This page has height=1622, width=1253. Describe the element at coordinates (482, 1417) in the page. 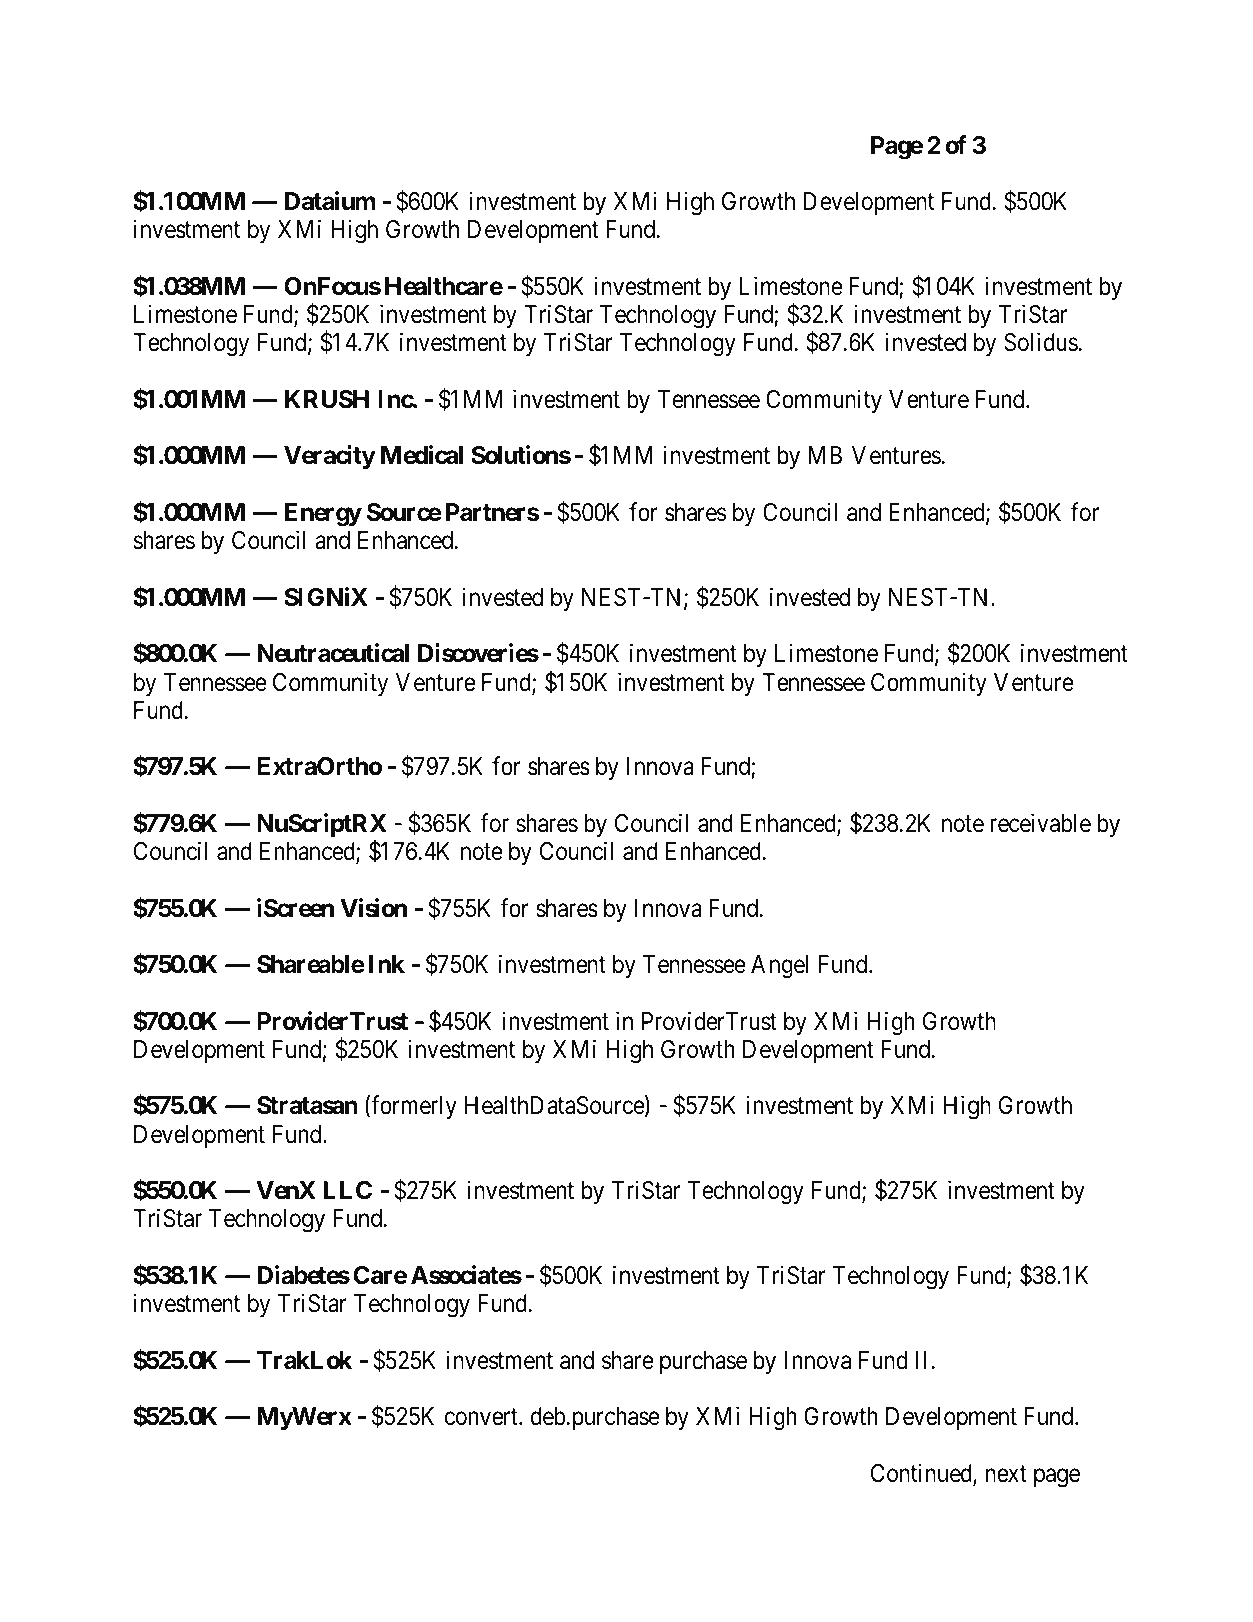

I see `convert` at that location.
